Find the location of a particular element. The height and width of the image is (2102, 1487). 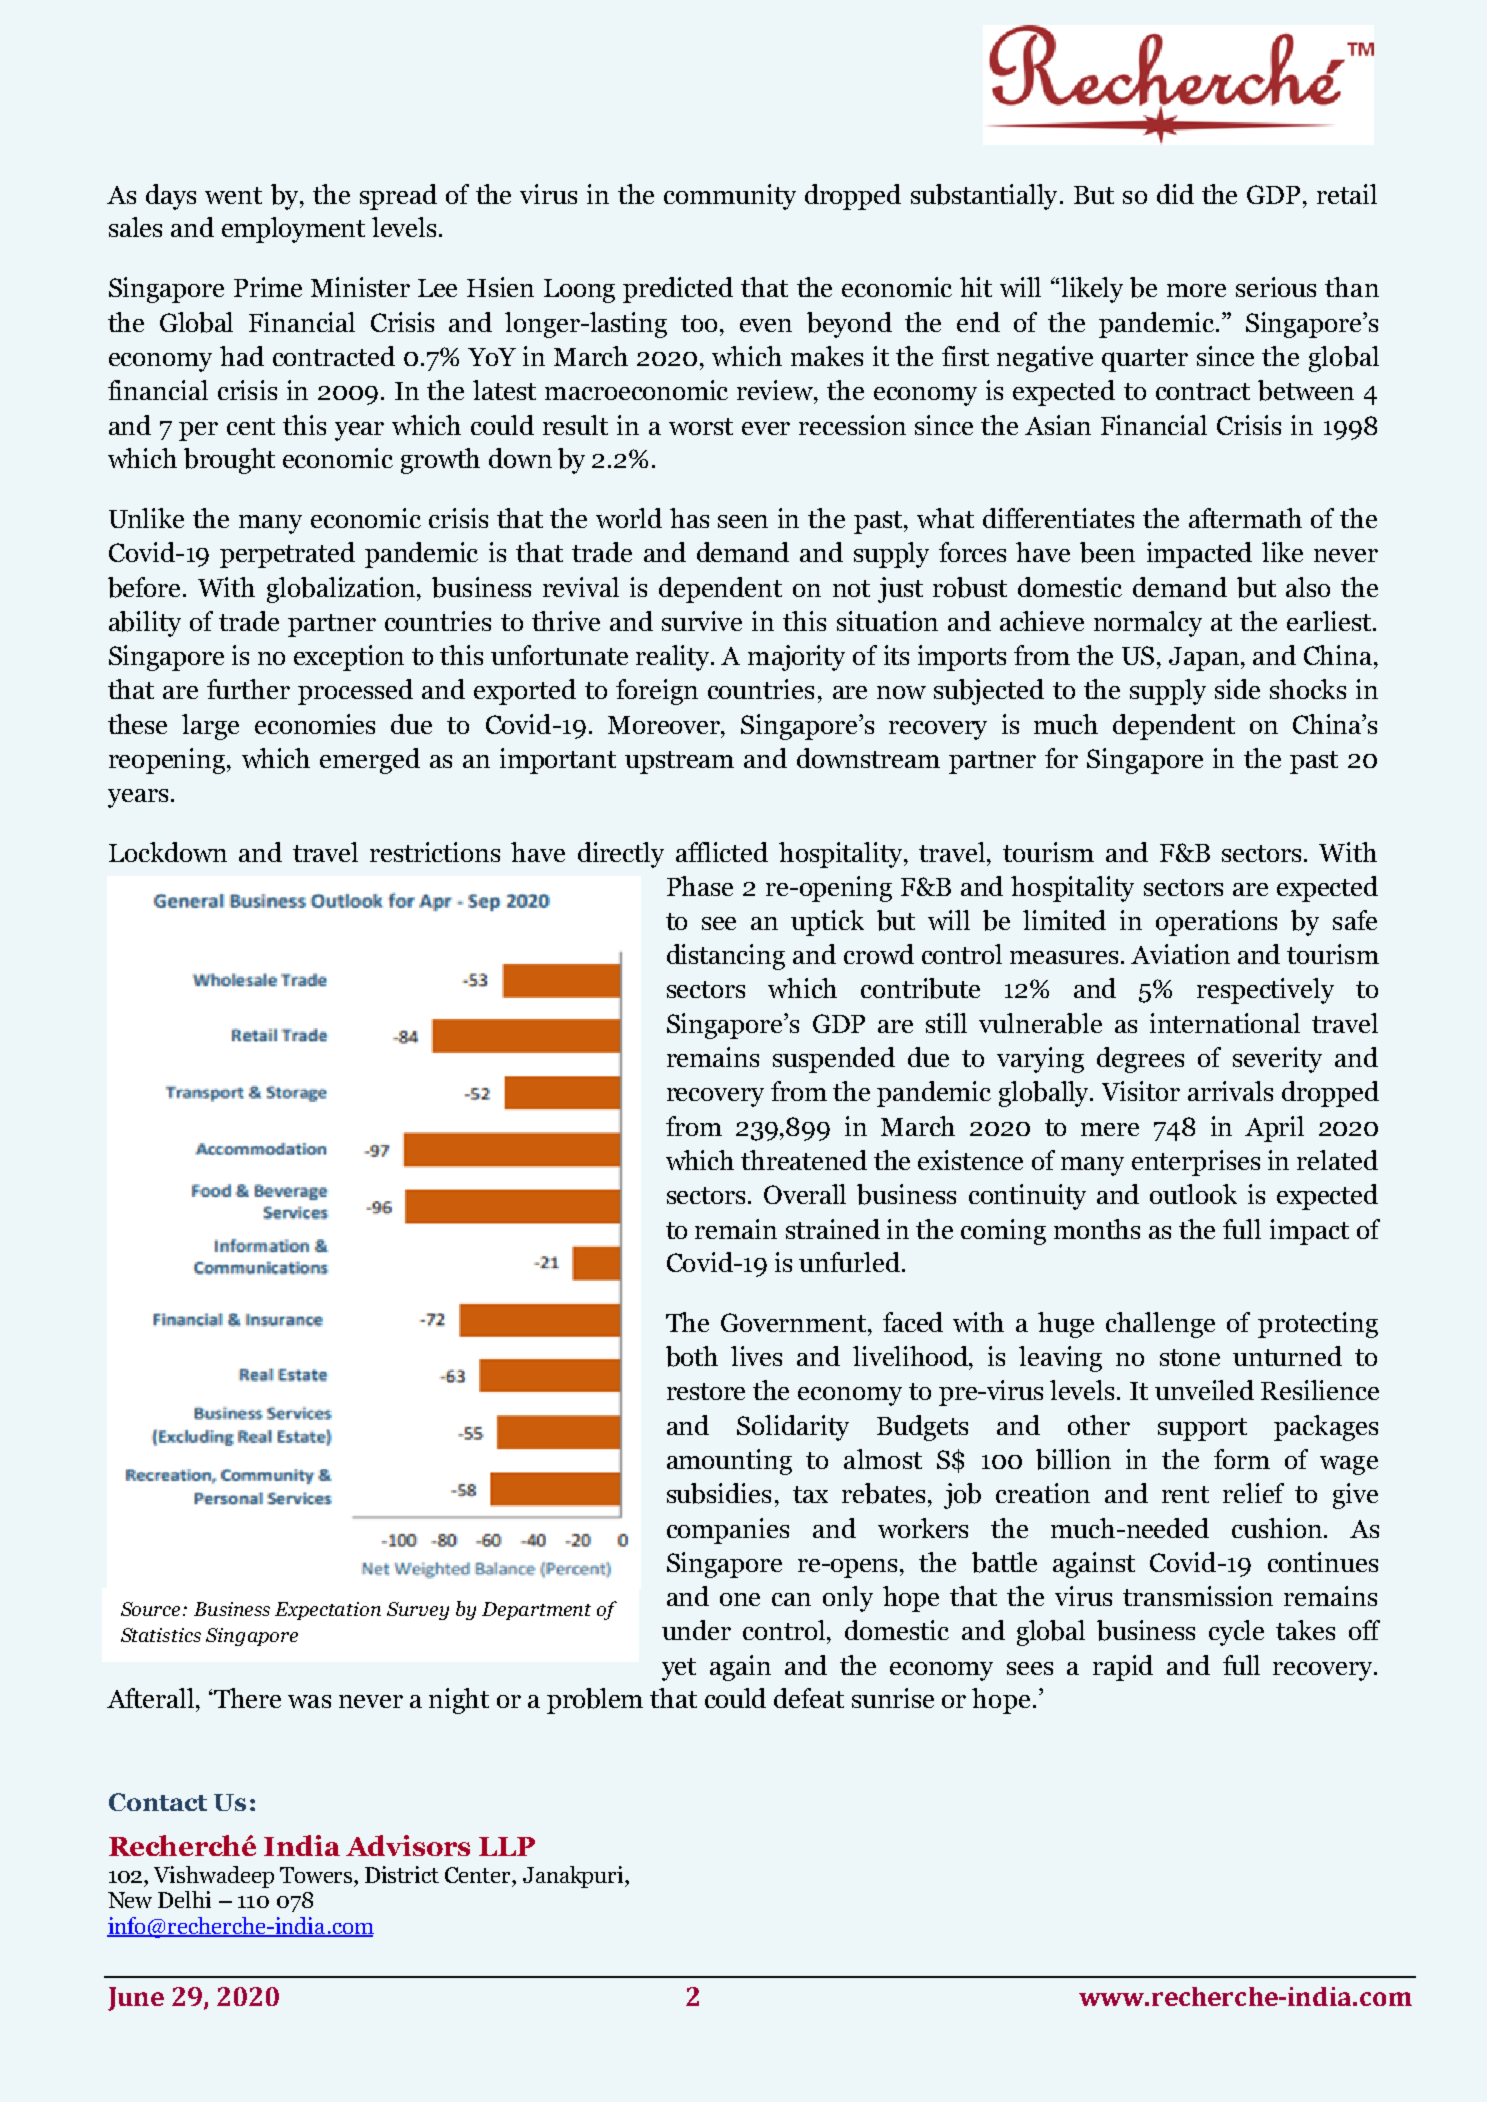

suspended is located at coordinates (834, 1060).
